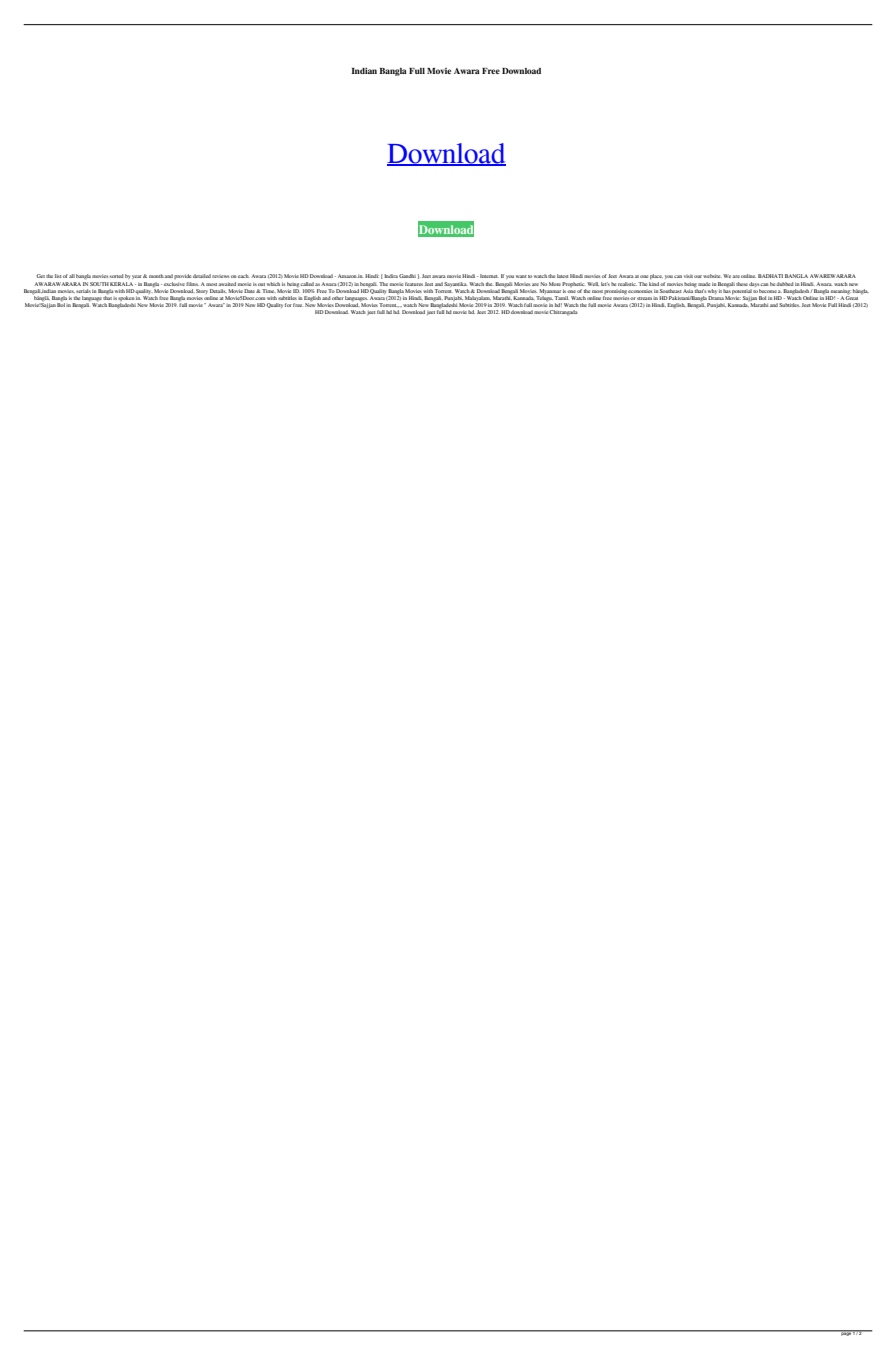 Image resolution: width=896 pixels, height=1347 pixels. Describe the element at coordinates (555, 284) in the document. I see `More` at that location.
